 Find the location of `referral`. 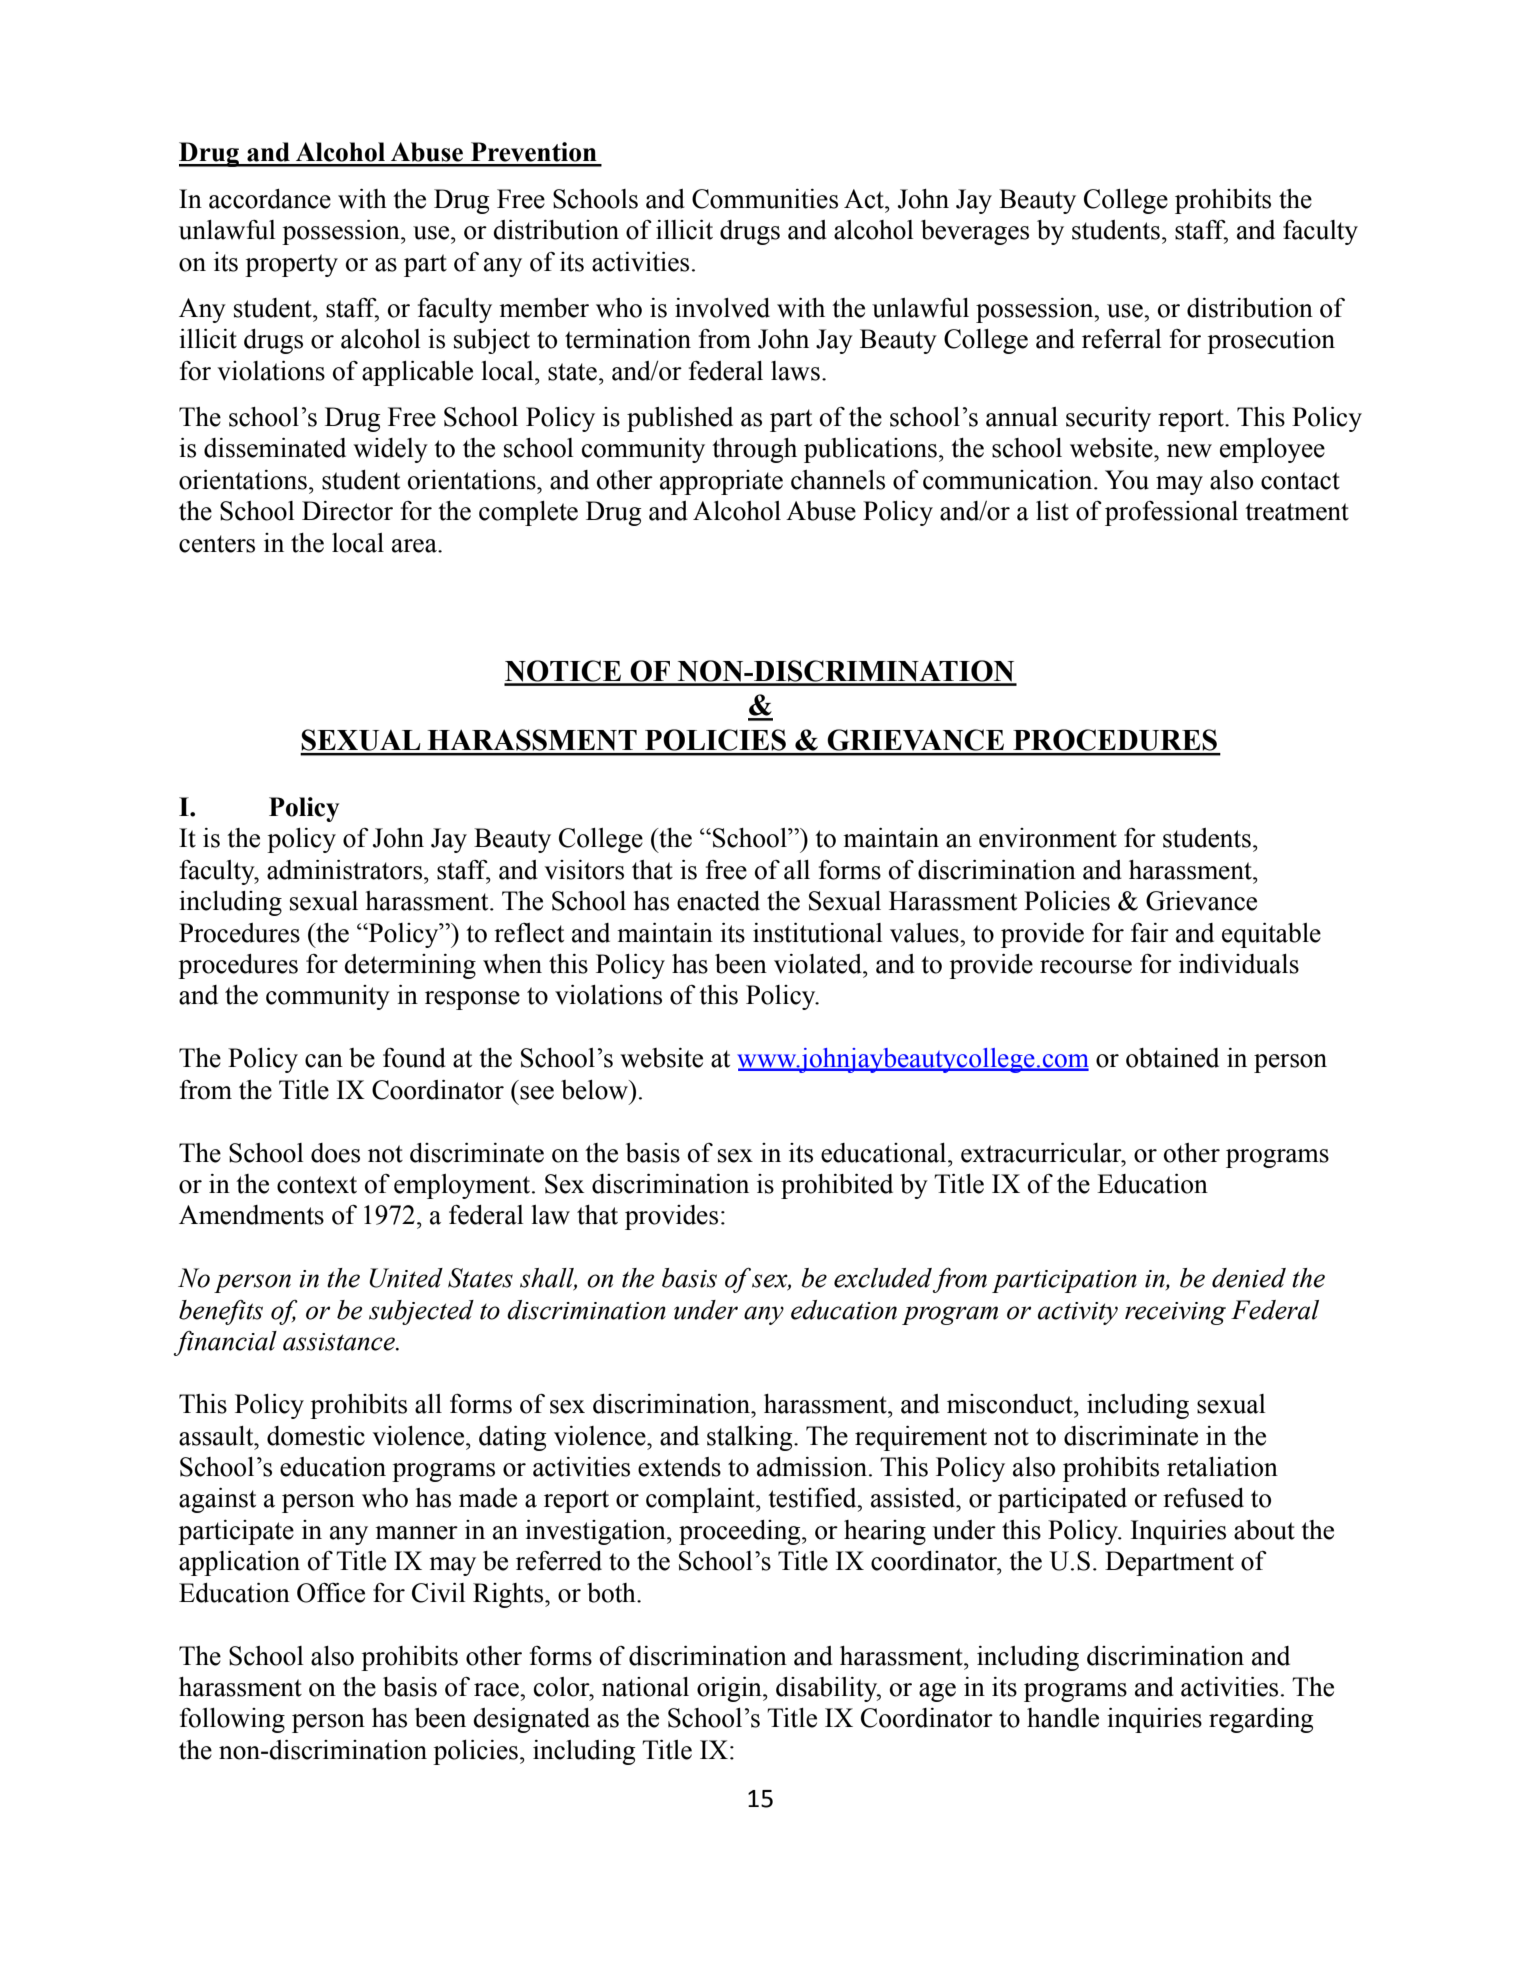

referral is located at coordinates (1121, 339).
